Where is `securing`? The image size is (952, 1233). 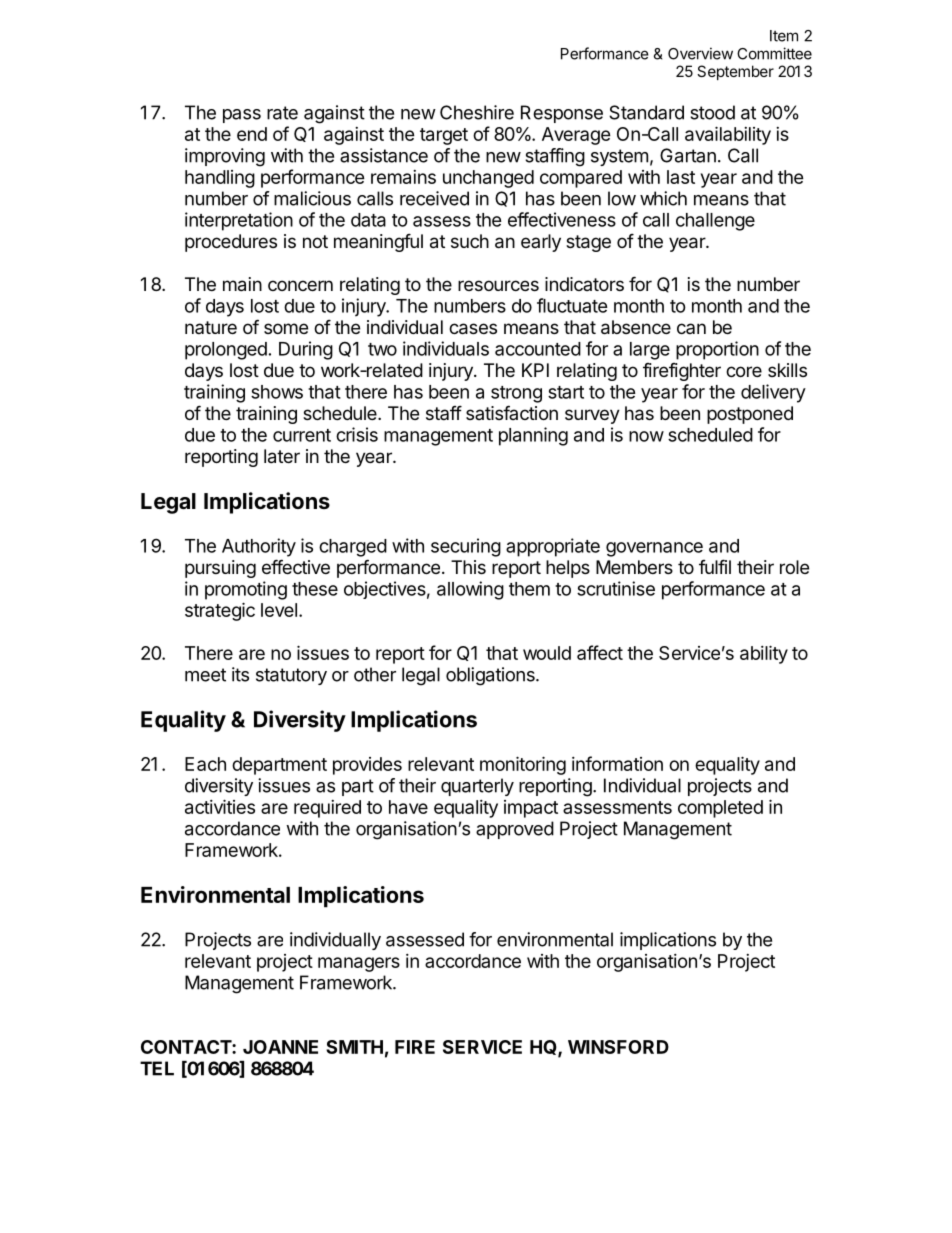 securing is located at coordinates (466, 547).
